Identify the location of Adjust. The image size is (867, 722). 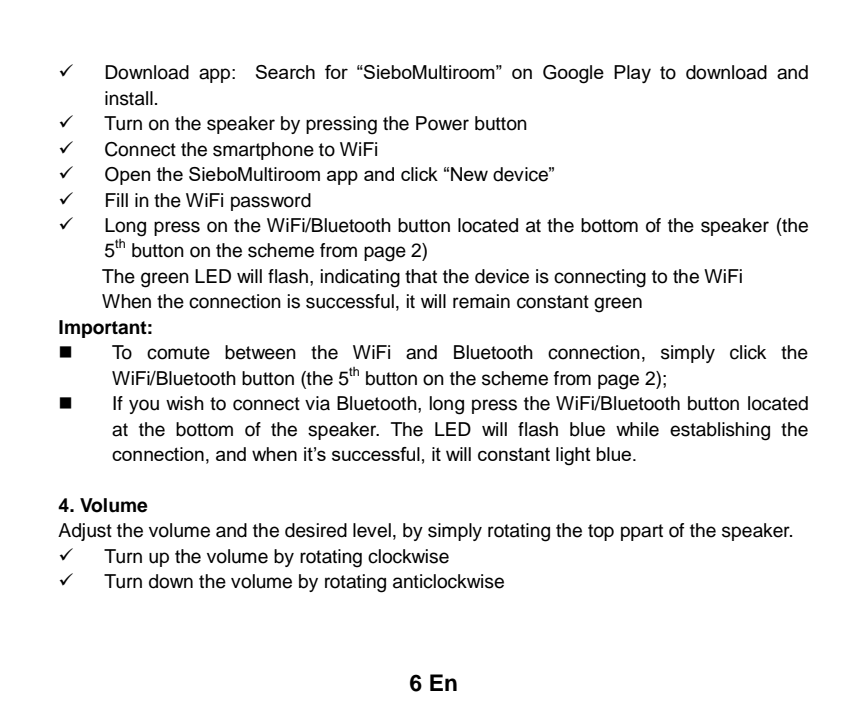
(85, 532).
